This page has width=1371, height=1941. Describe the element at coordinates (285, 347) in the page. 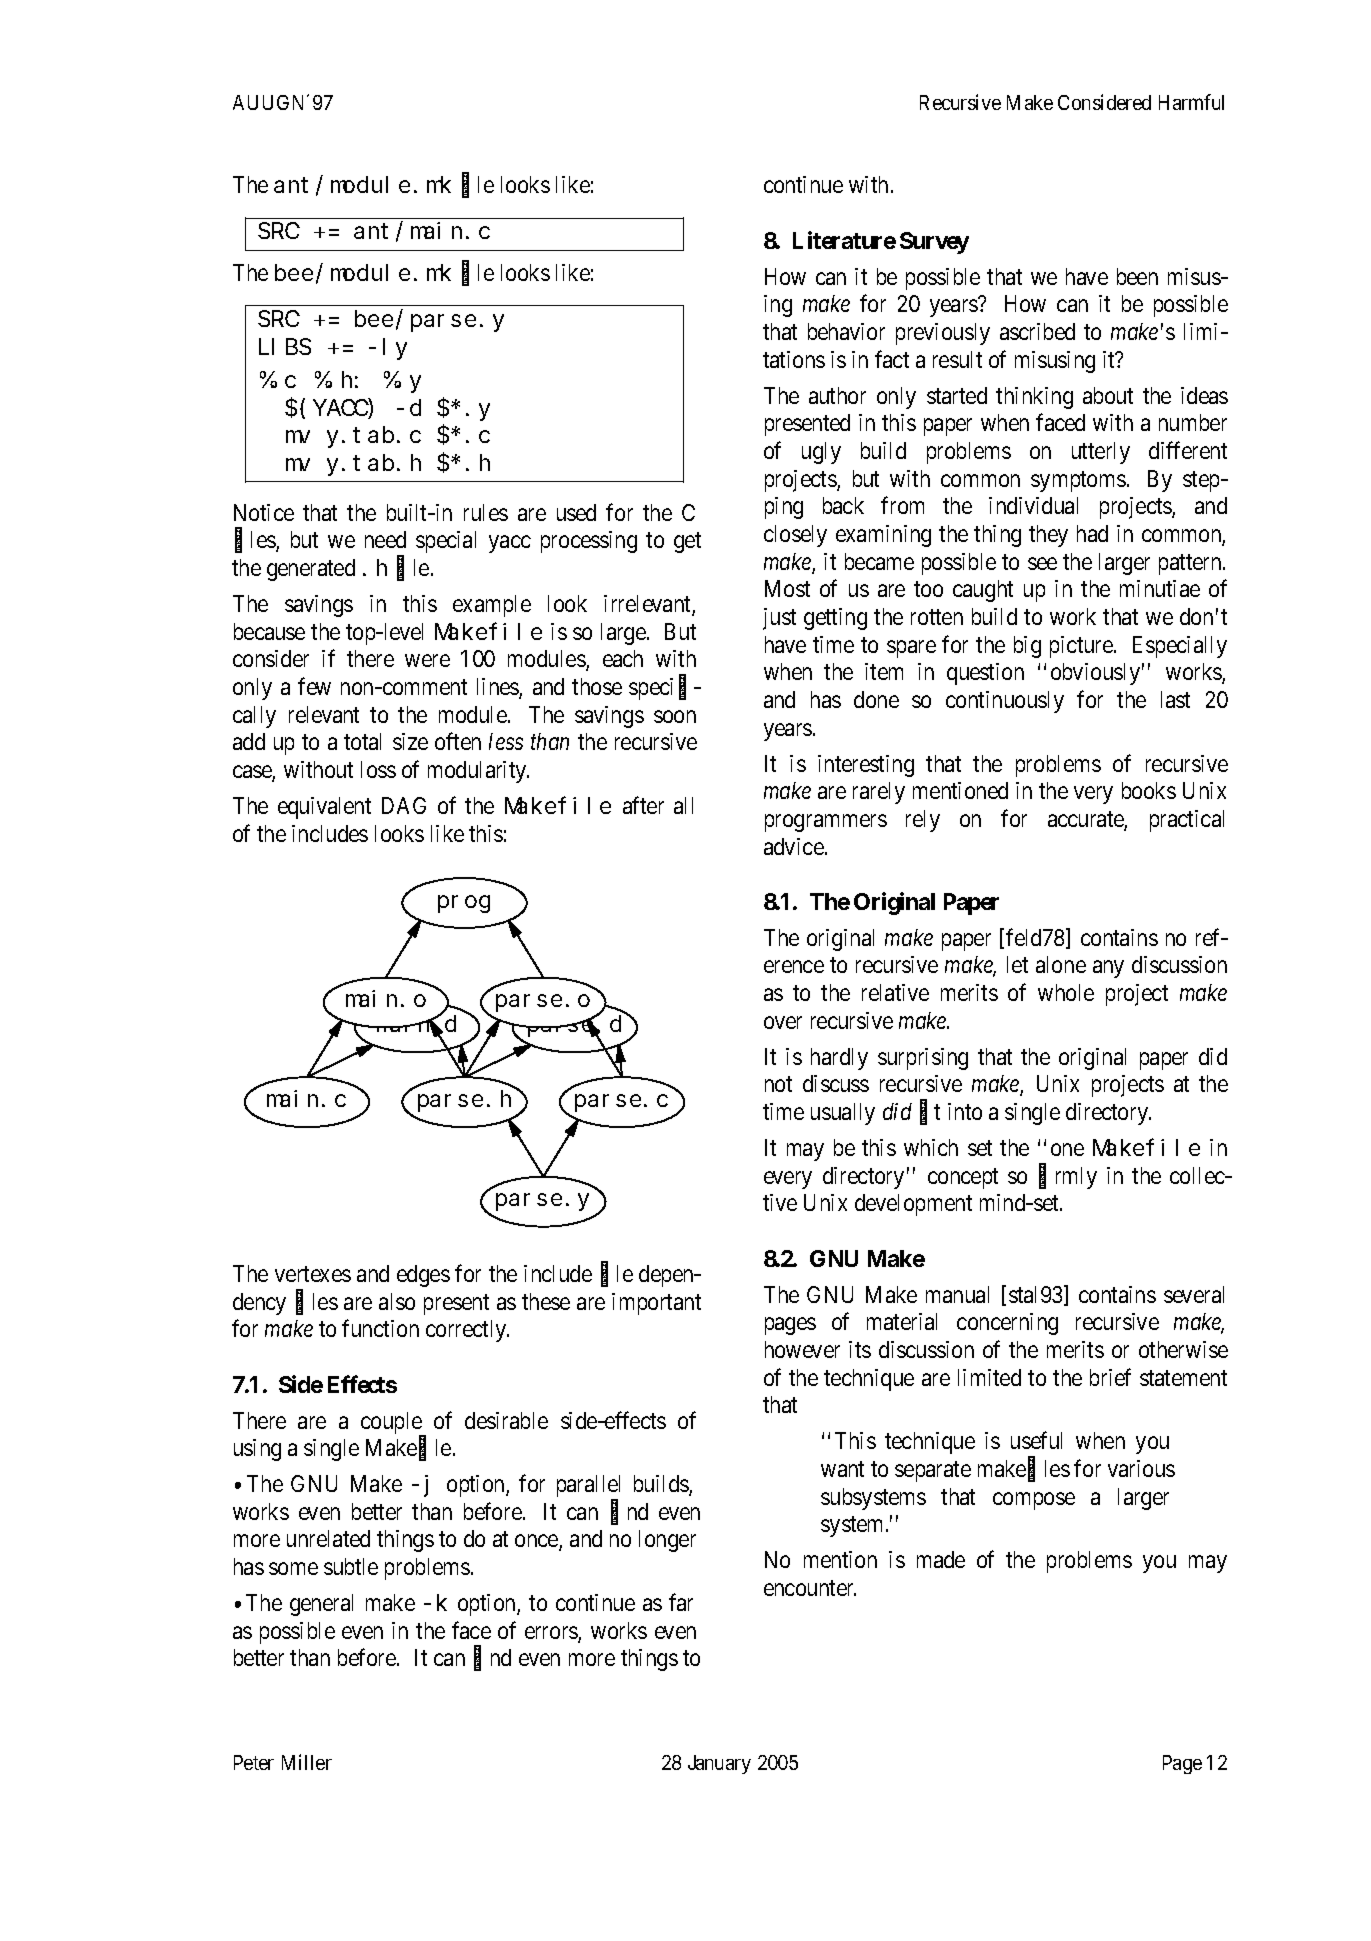

I see `LIBS` at that location.
